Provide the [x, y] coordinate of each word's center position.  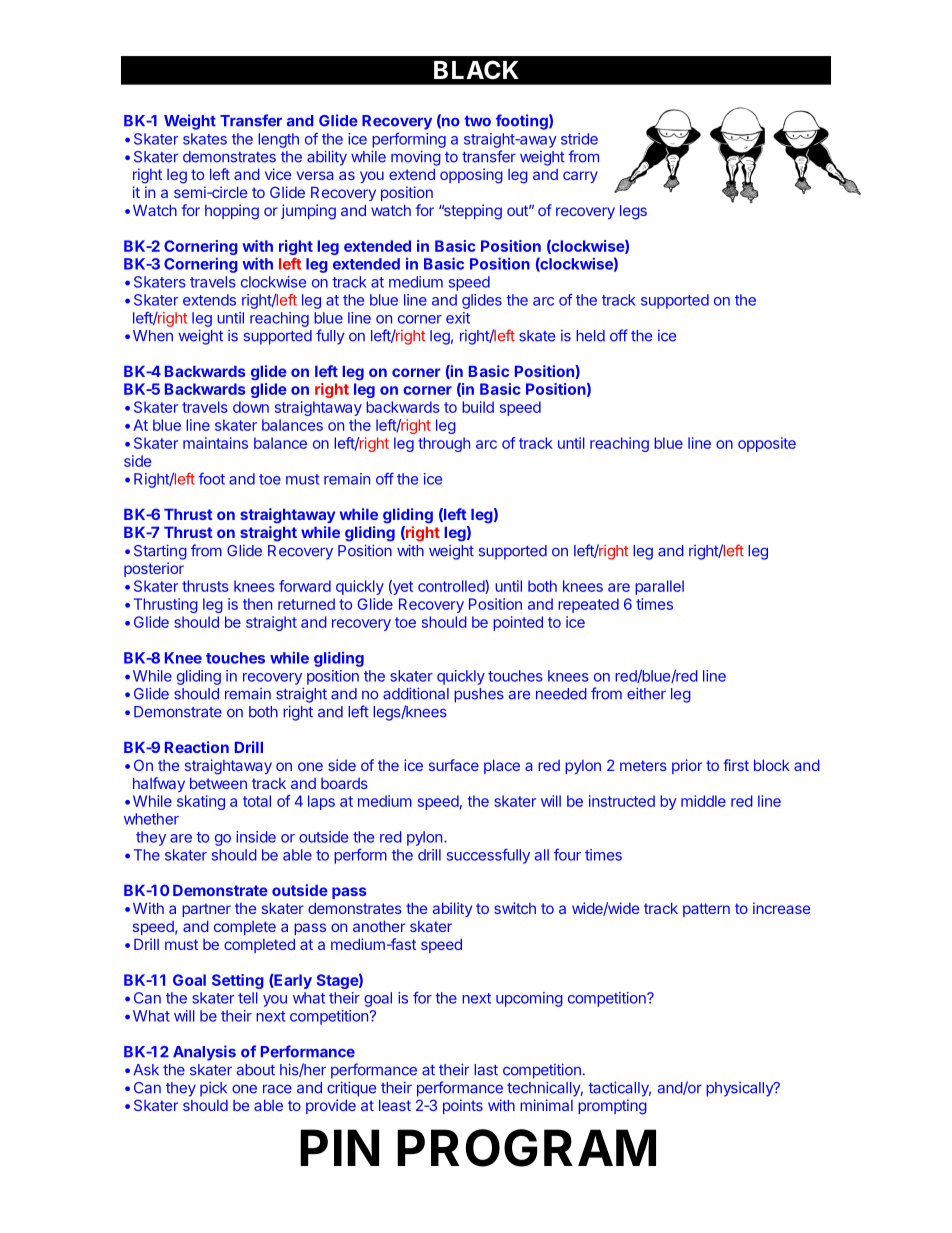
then [257, 604]
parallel [659, 587]
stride [579, 139]
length [278, 140]
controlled [452, 587]
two [477, 121]
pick [213, 1089]
